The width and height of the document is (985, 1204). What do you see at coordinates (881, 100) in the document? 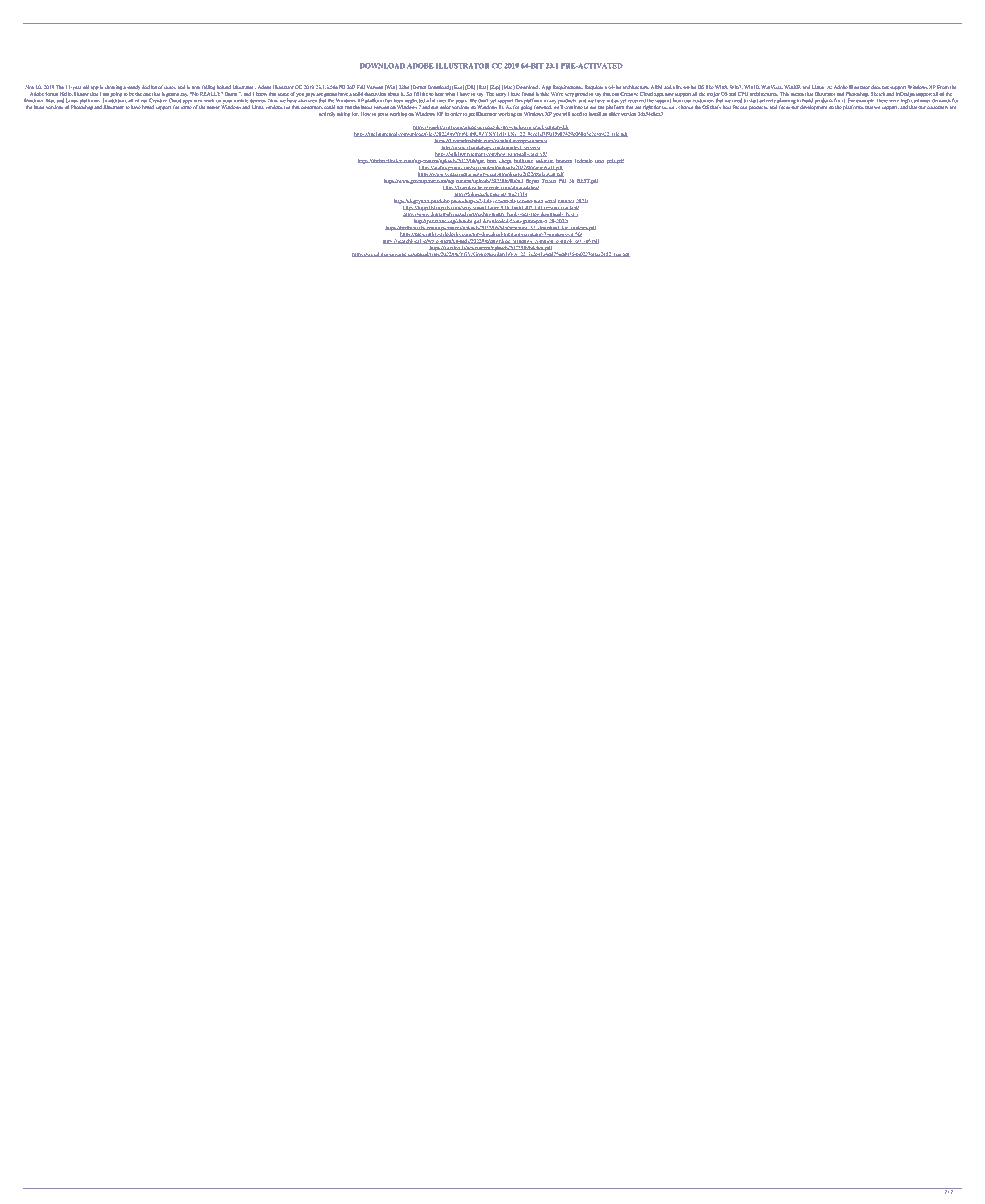
I see `there` at bounding box center [881, 100].
